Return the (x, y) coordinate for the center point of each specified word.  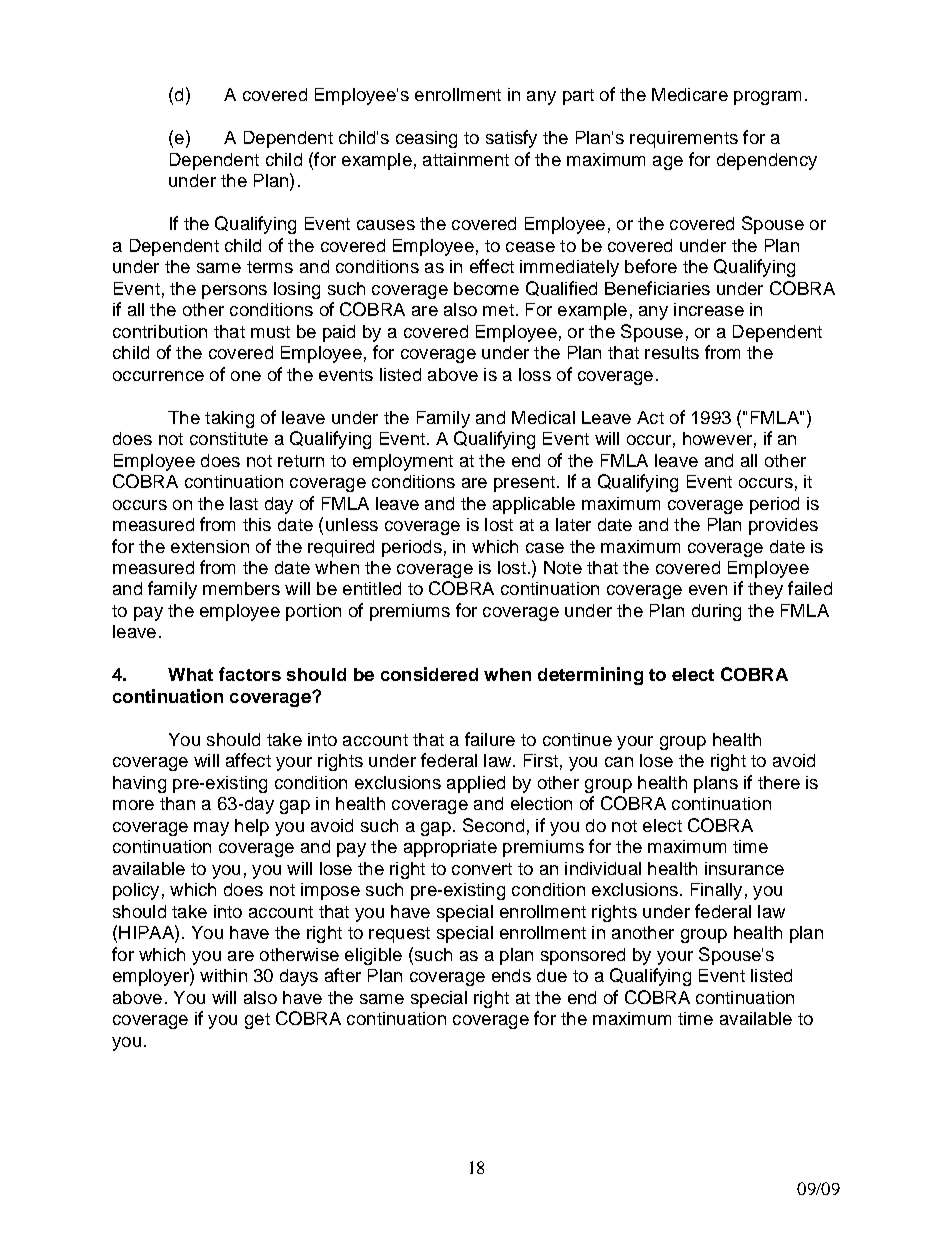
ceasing (426, 139)
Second (493, 825)
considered (429, 674)
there (779, 782)
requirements (684, 139)
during (716, 612)
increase (709, 309)
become (486, 288)
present (524, 484)
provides (783, 526)
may (211, 829)
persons (234, 292)
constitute (229, 438)
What (190, 674)
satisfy (511, 139)
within (223, 975)
